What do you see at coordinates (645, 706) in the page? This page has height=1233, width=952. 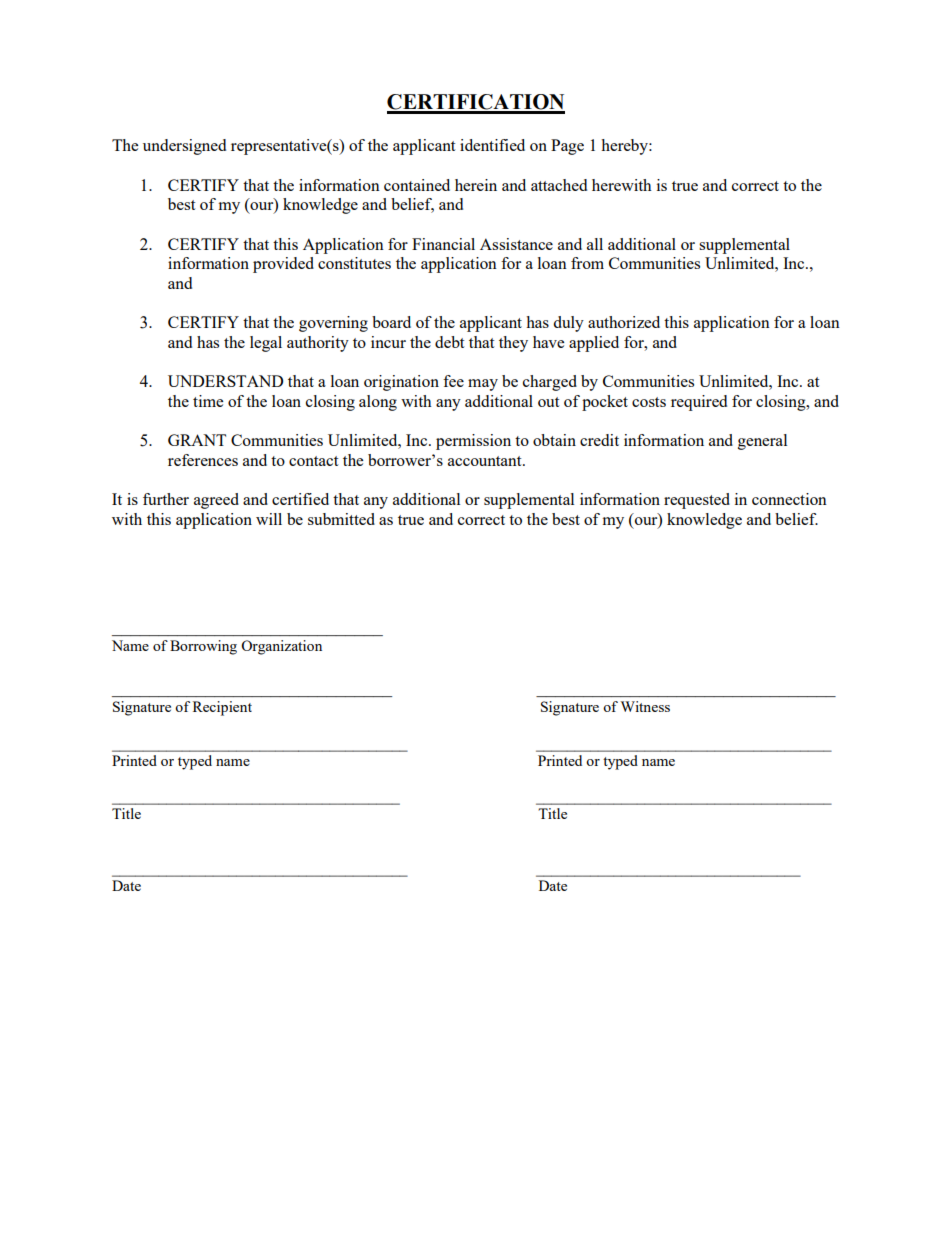 I see `Witness` at bounding box center [645, 706].
